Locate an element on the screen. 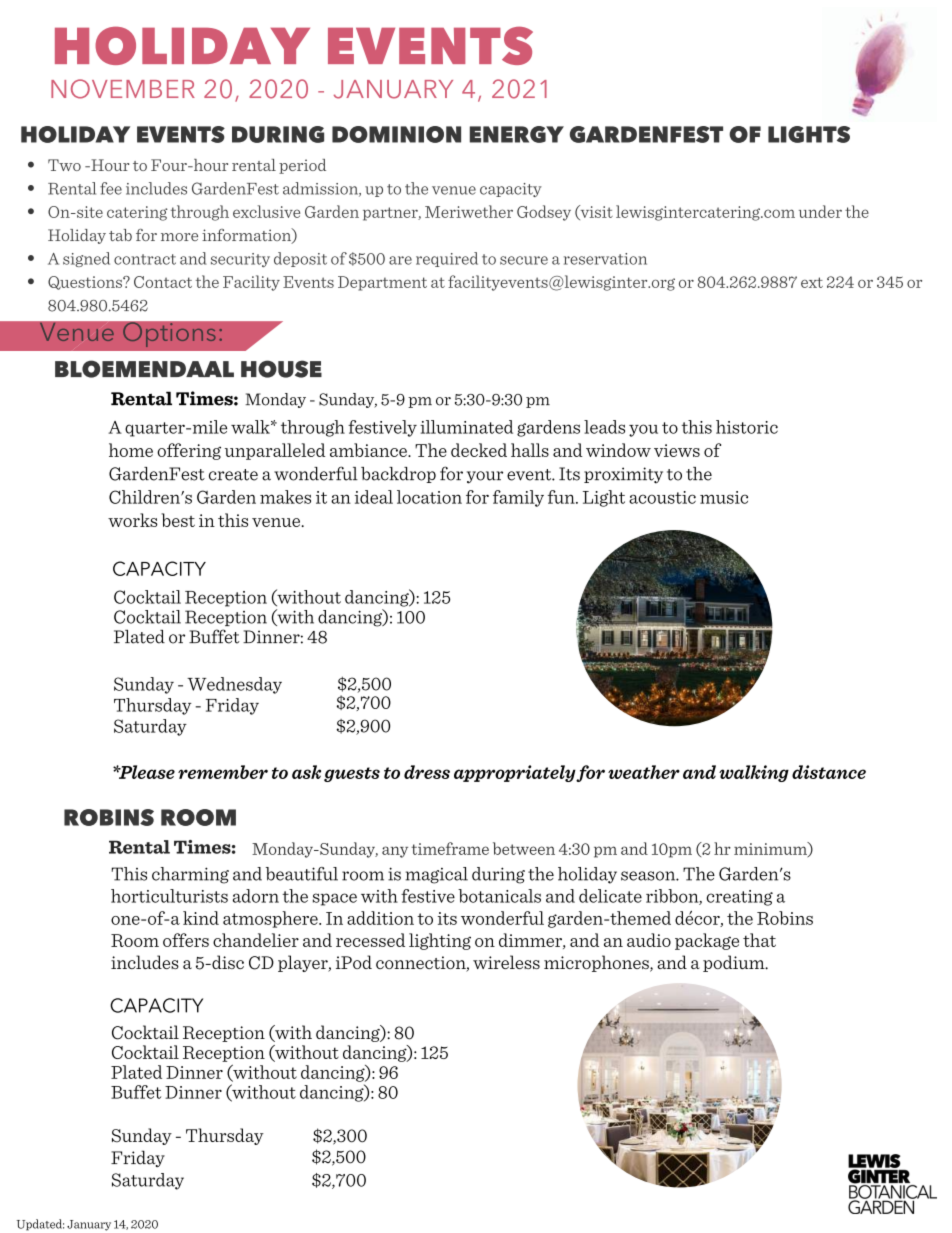  creating is located at coordinates (739, 898).
